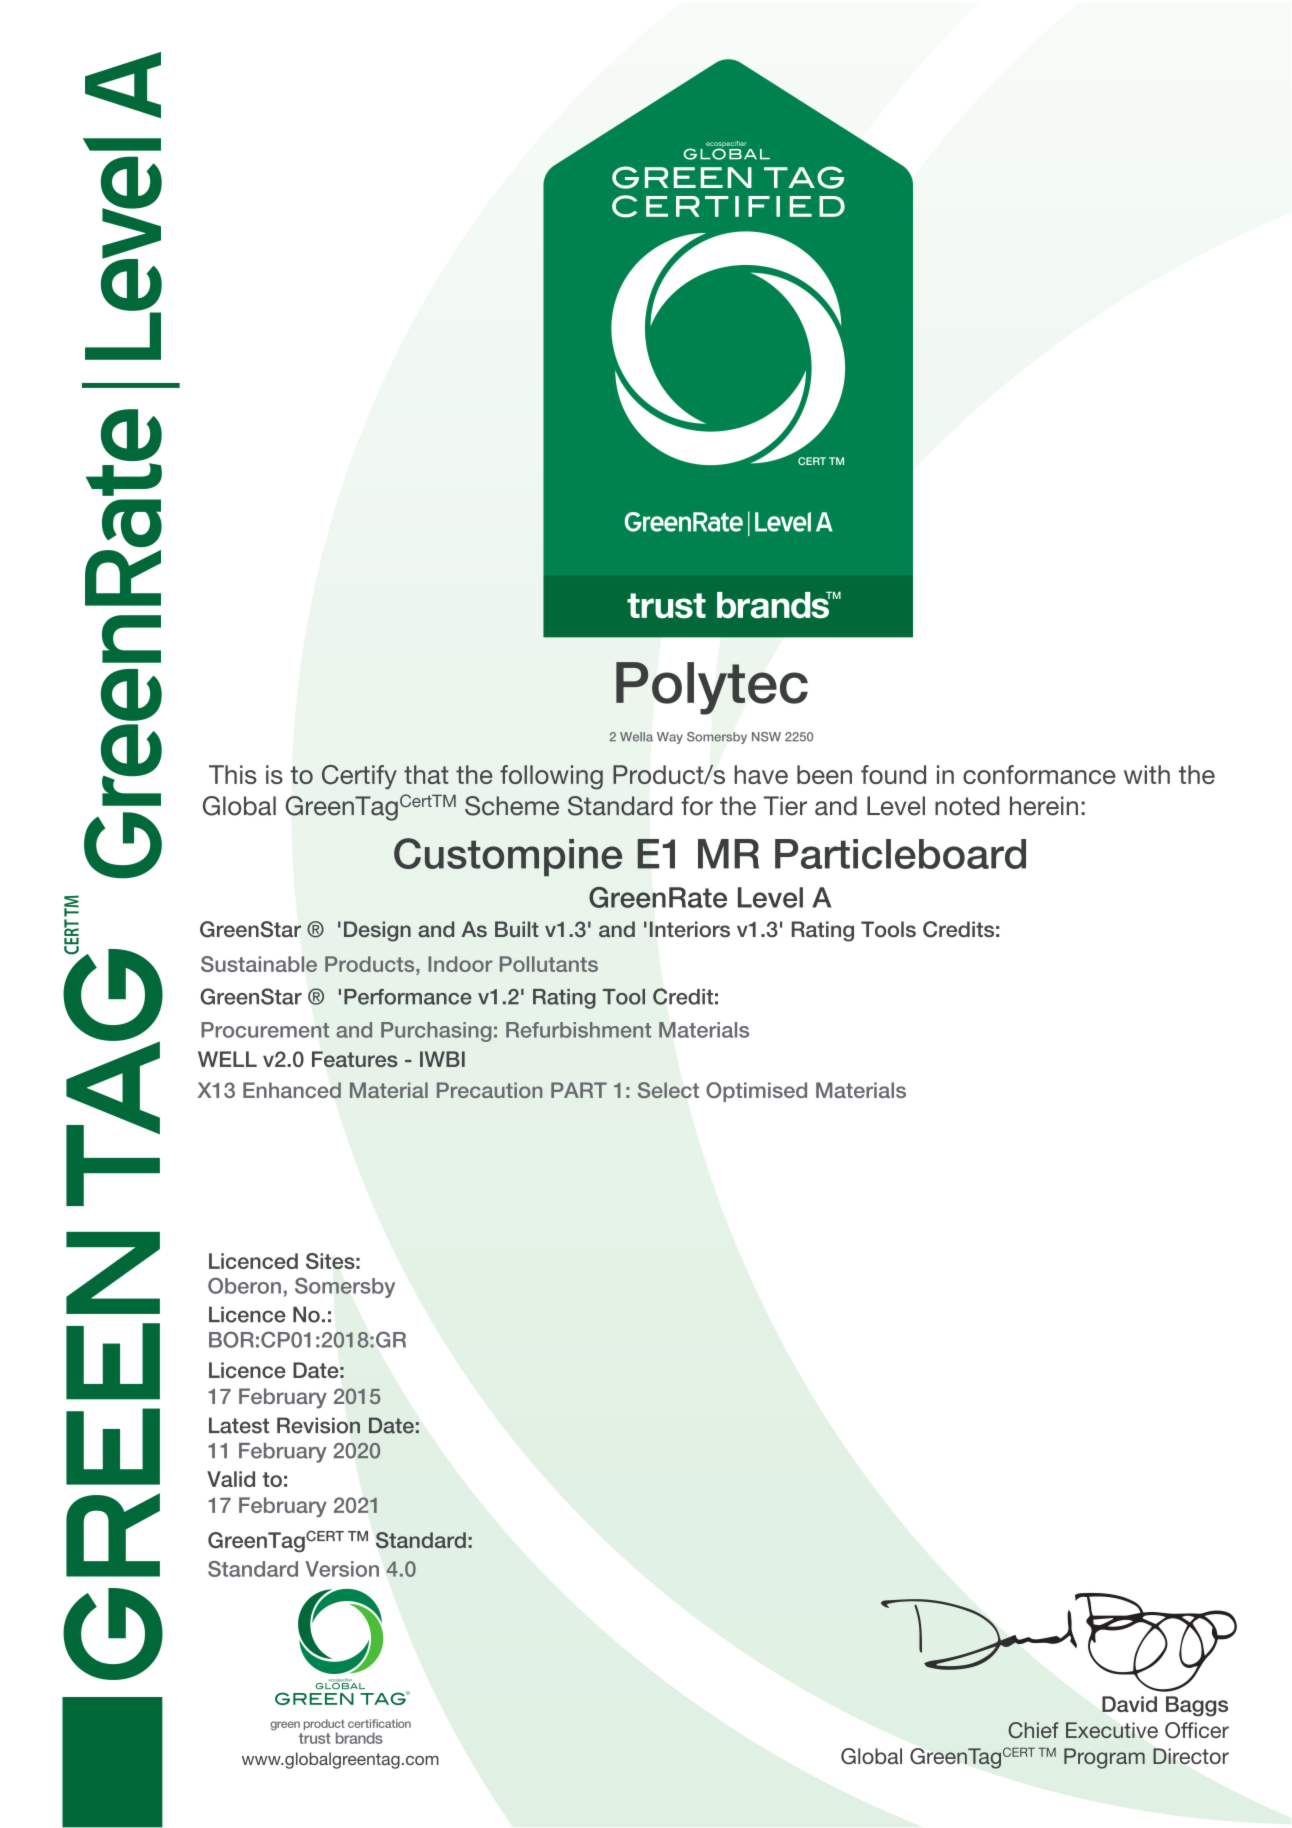 The height and width of the screenshot is (1828, 1292). What do you see at coordinates (761, 774) in the screenshot?
I see `have` at bounding box center [761, 774].
